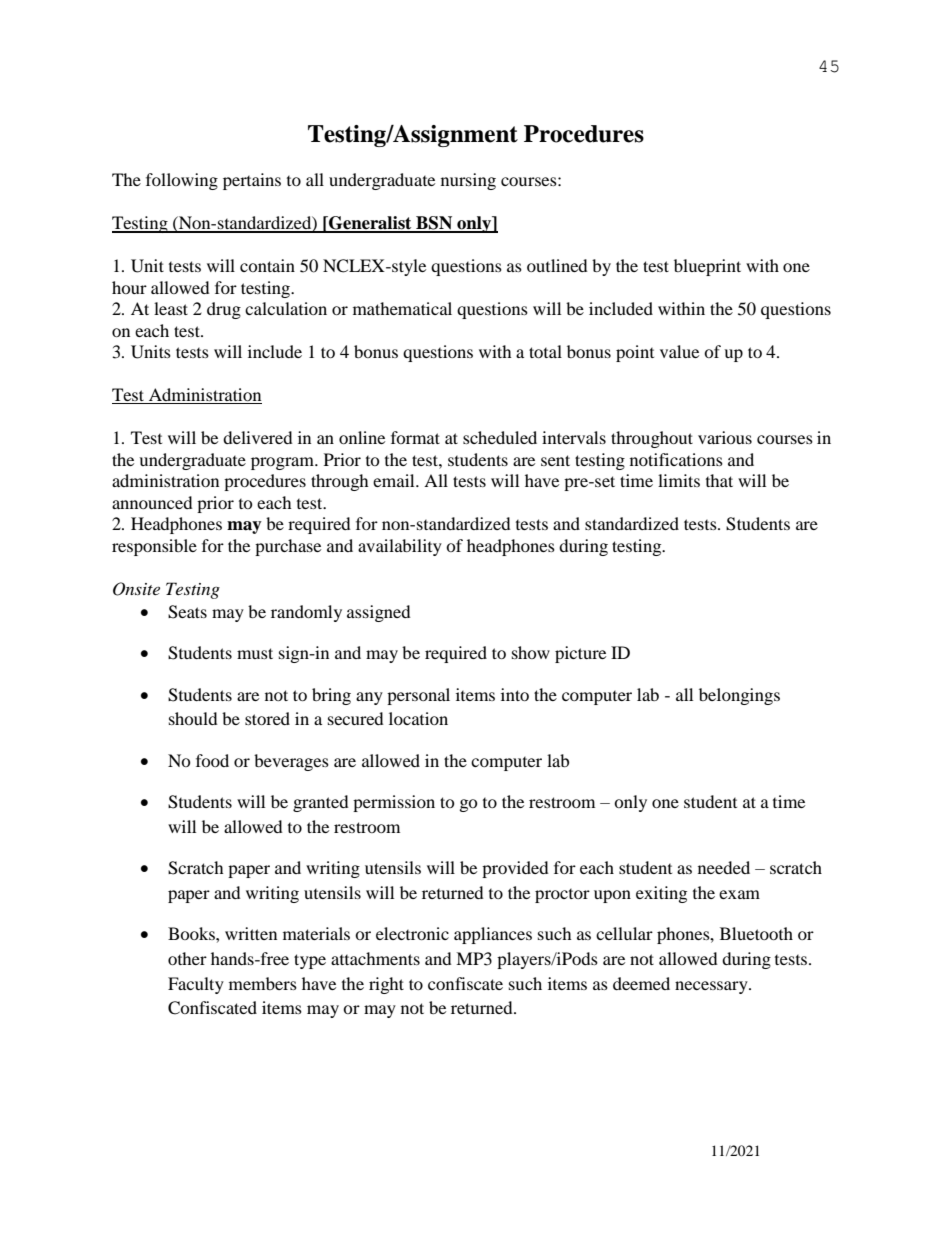 The width and height of the document is (952, 1233). What do you see at coordinates (394, 803) in the document?
I see `permission` at bounding box center [394, 803].
